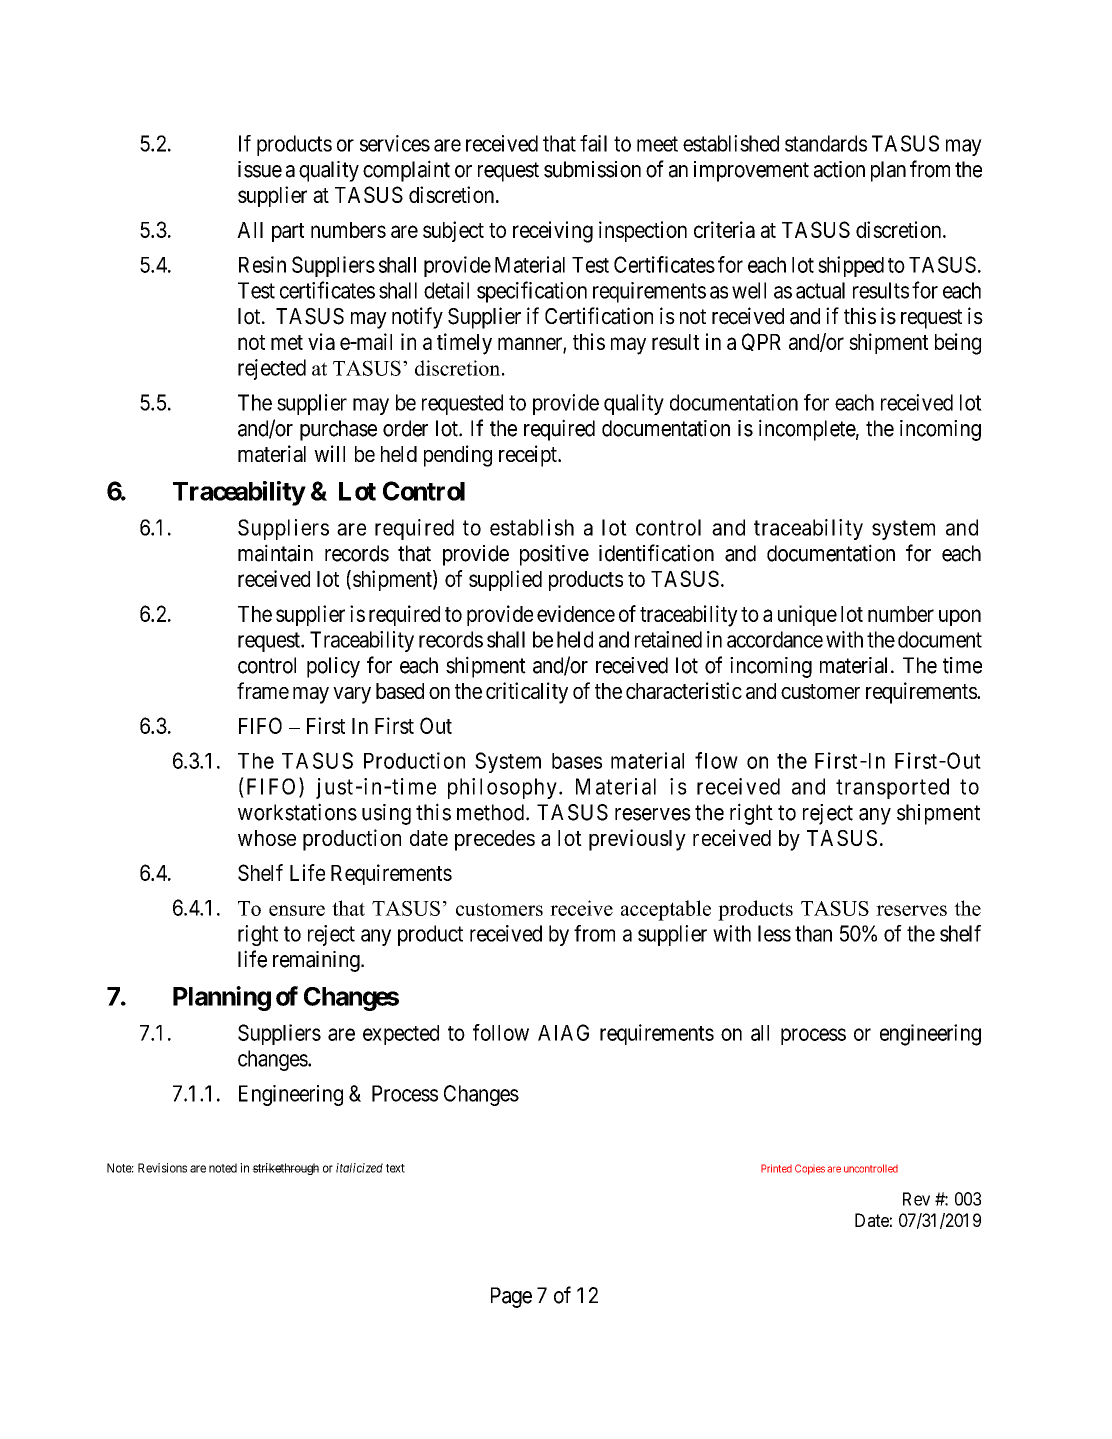 The image size is (1112, 1439). I want to click on strikethrough, so click(285, 1169).
